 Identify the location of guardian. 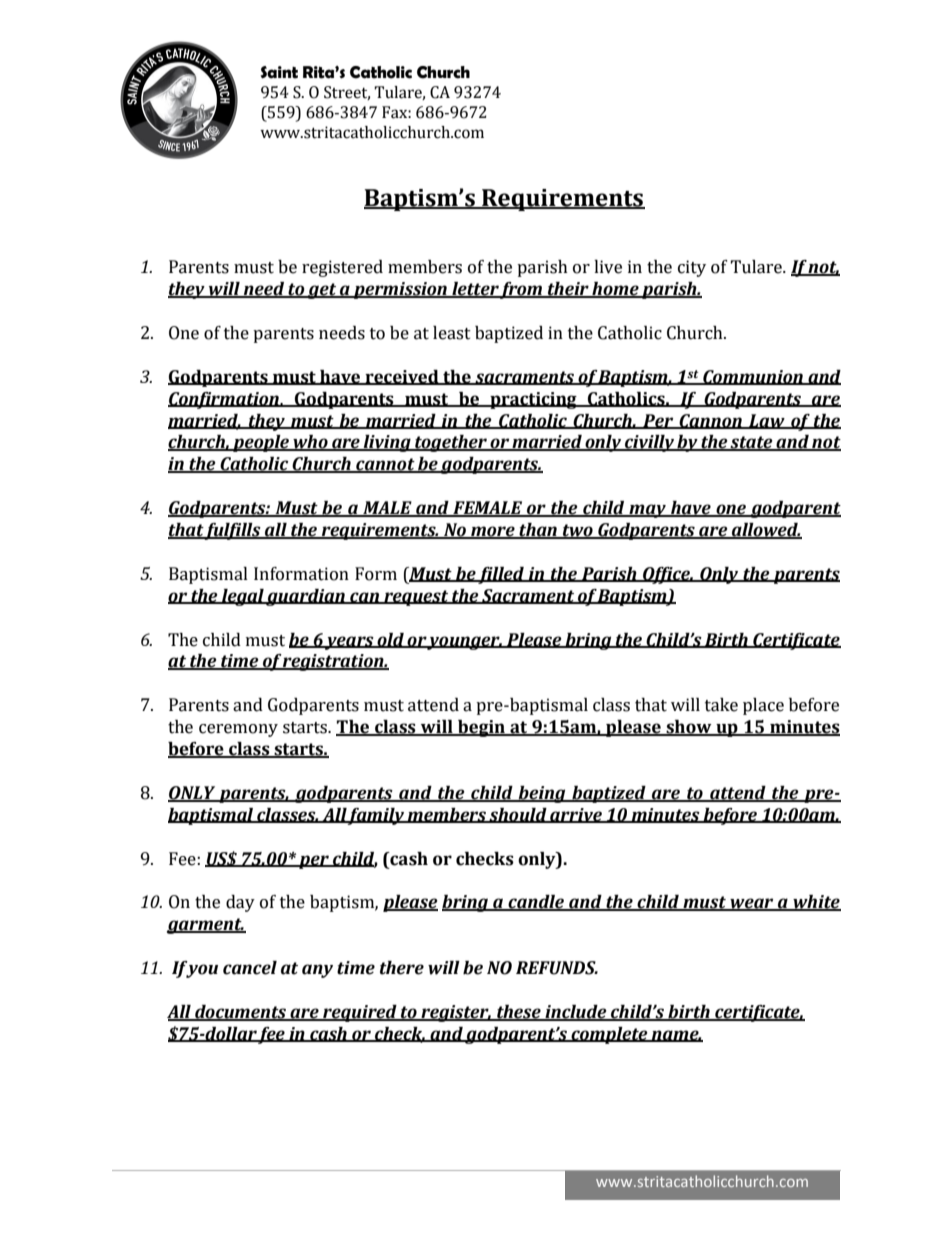
(306, 597).
